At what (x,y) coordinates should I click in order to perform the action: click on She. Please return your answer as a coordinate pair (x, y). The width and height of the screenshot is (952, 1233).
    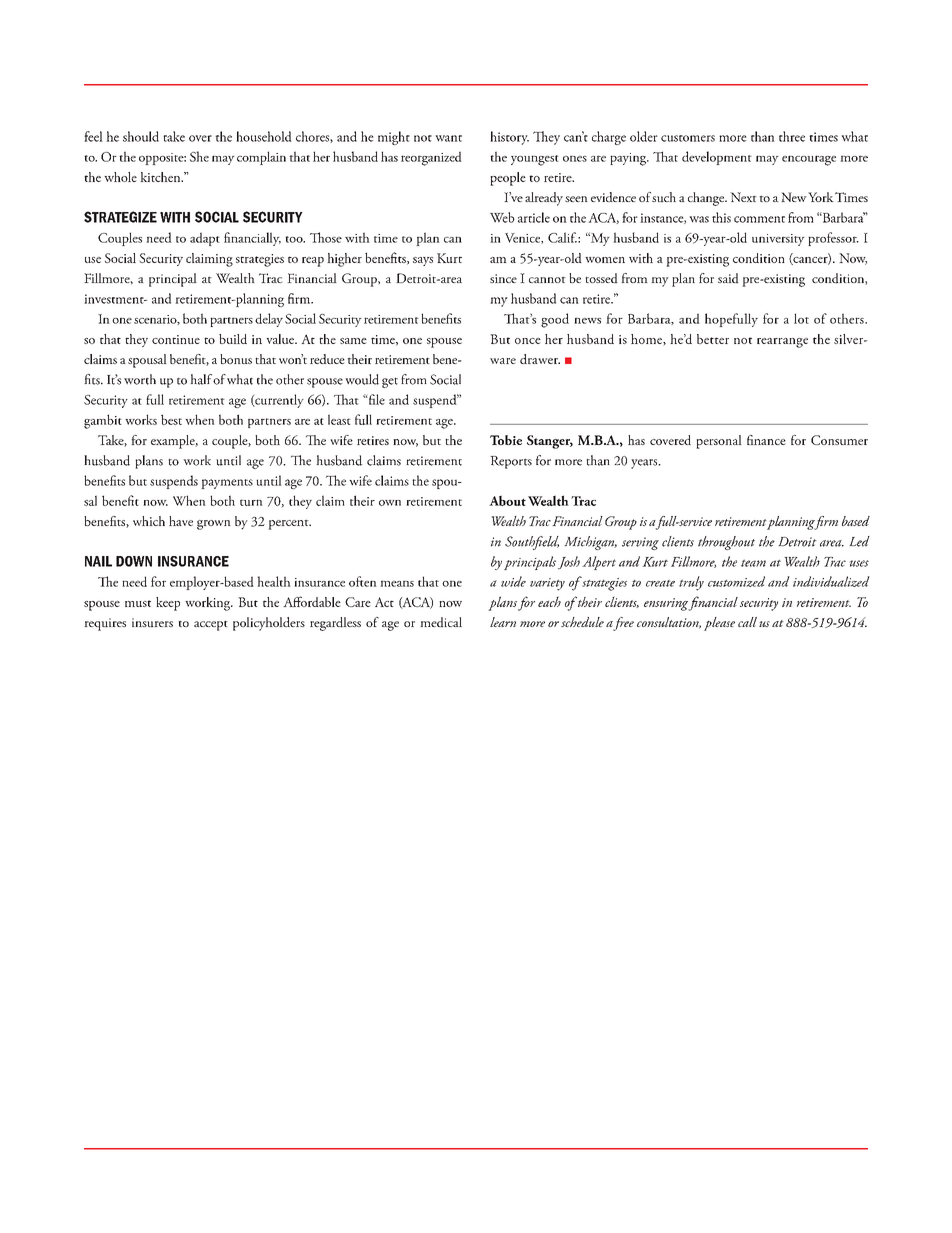
    Looking at the image, I should click on (199, 156).
